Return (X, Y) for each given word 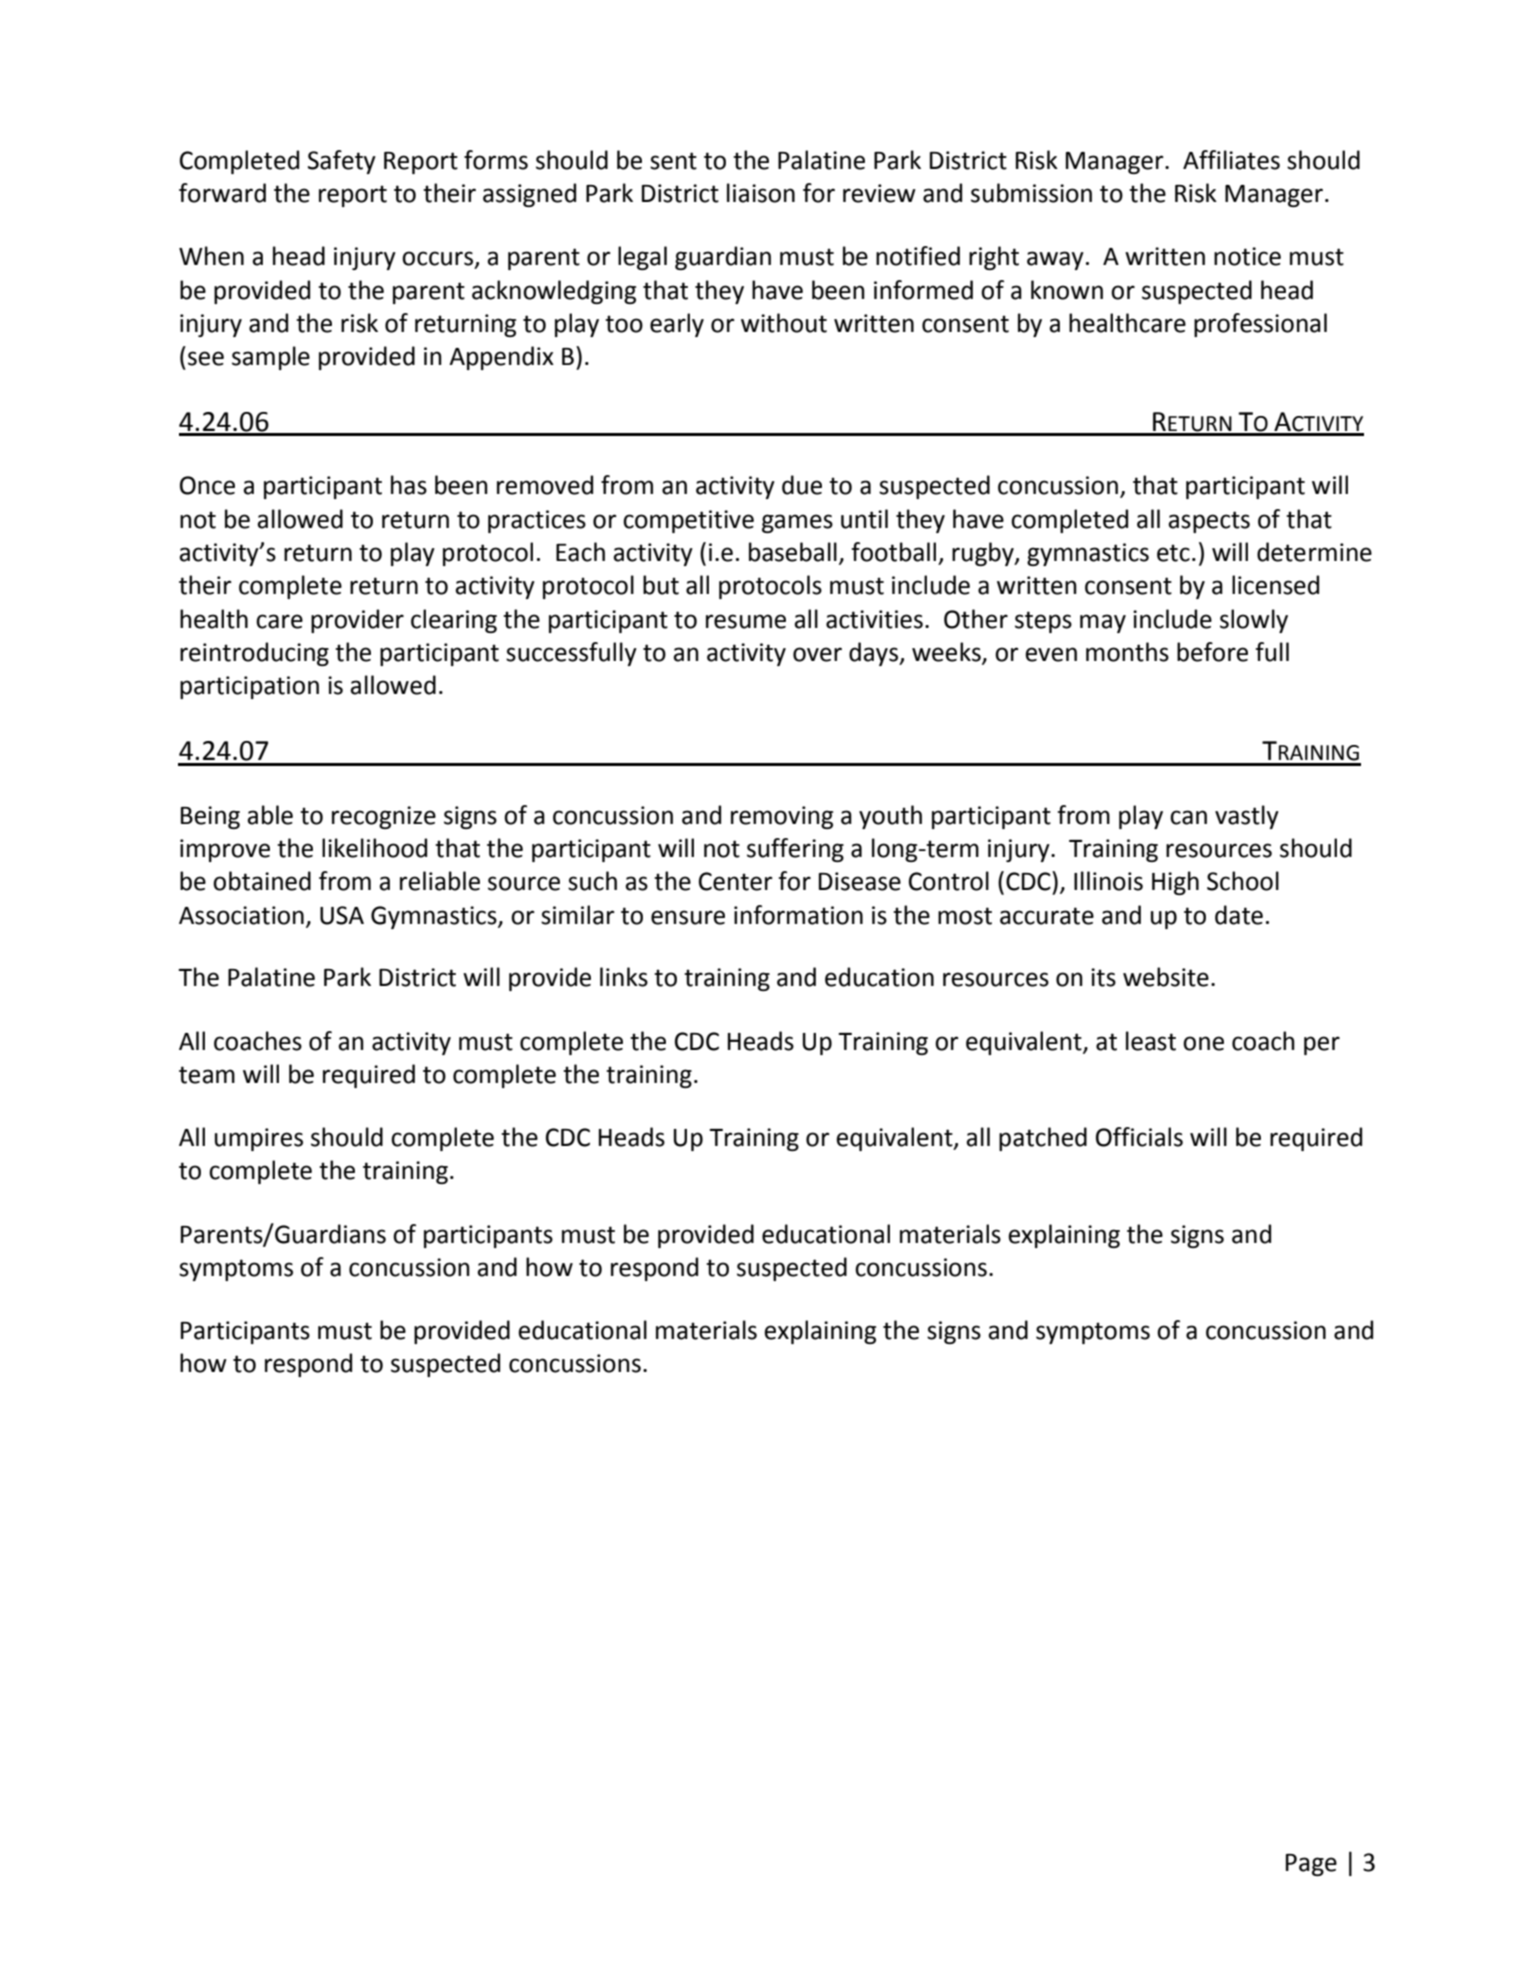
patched (1043, 1139)
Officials (1139, 1137)
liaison (761, 193)
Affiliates (1231, 160)
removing (782, 817)
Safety (342, 162)
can (1188, 817)
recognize (384, 817)
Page (1311, 1865)
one (1203, 1043)
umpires (259, 1139)
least (1151, 1041)
